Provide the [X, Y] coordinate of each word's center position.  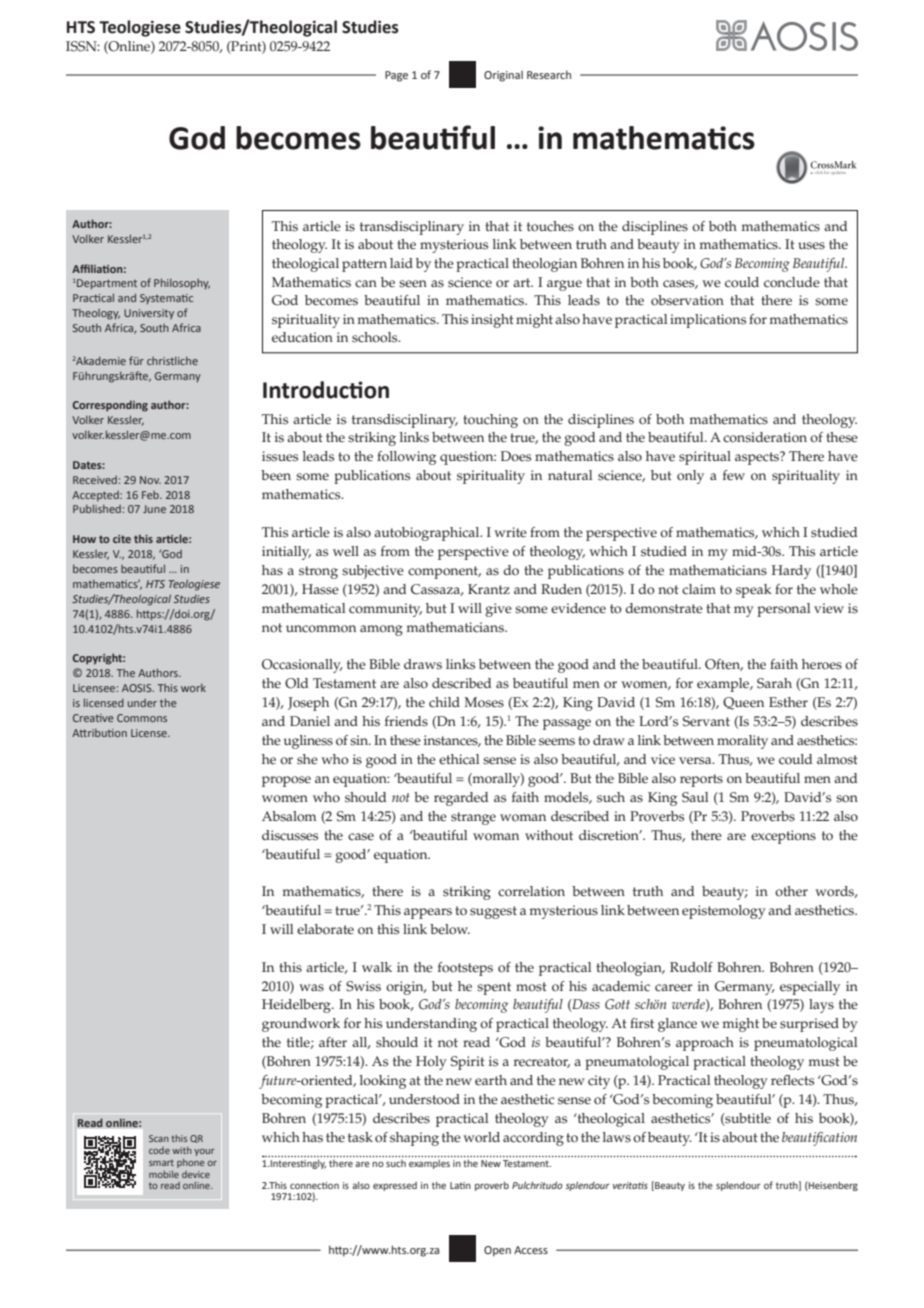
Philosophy [182, 284]
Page [396, 76]
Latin [460, 1185]
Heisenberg [832, 1186]
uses [811, 246]
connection [314, 1185]
